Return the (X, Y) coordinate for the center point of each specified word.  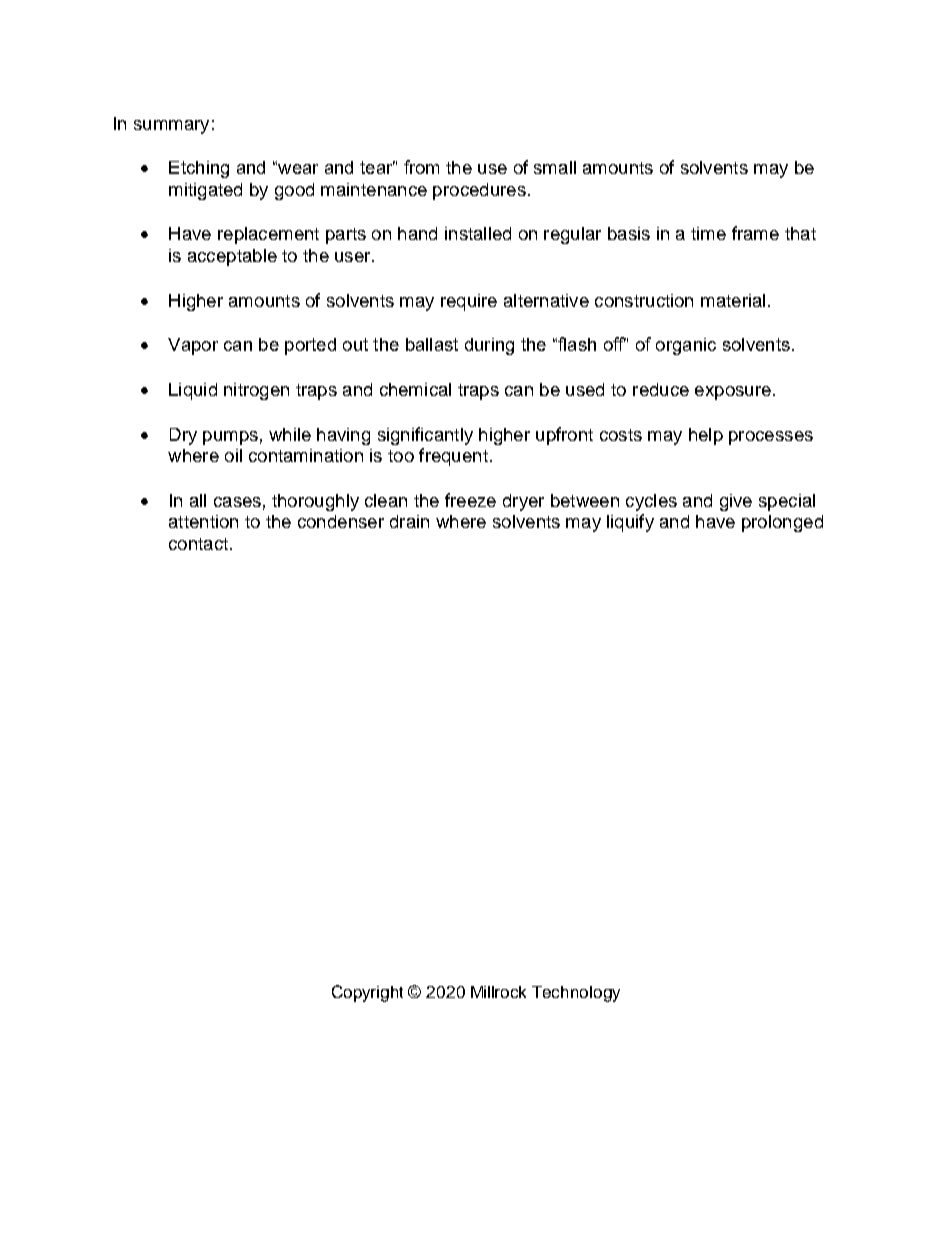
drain (409, 521)
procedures (479, 191)
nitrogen (256, 391)
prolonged (782, 523)
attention (203, 521)
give (736, 502)
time (708, 233)
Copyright (367, 993)
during (489, 346)
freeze (470, 500)
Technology (576, 994)
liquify (630, 523)
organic (686, 346)
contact (198, 544)
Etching (199, 169)
